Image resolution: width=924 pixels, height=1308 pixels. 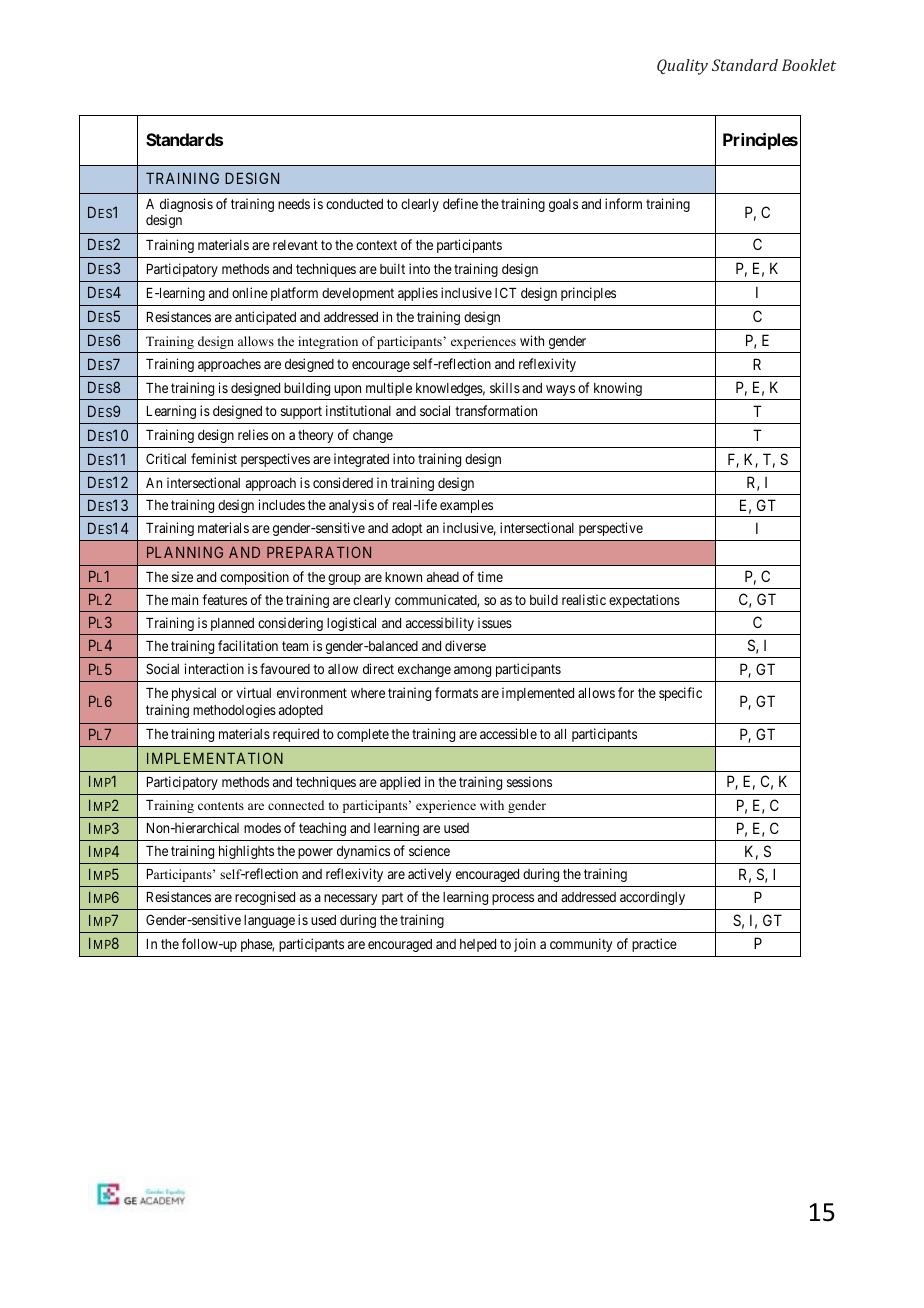 I want to click on time, so click(x=490, y=576).
